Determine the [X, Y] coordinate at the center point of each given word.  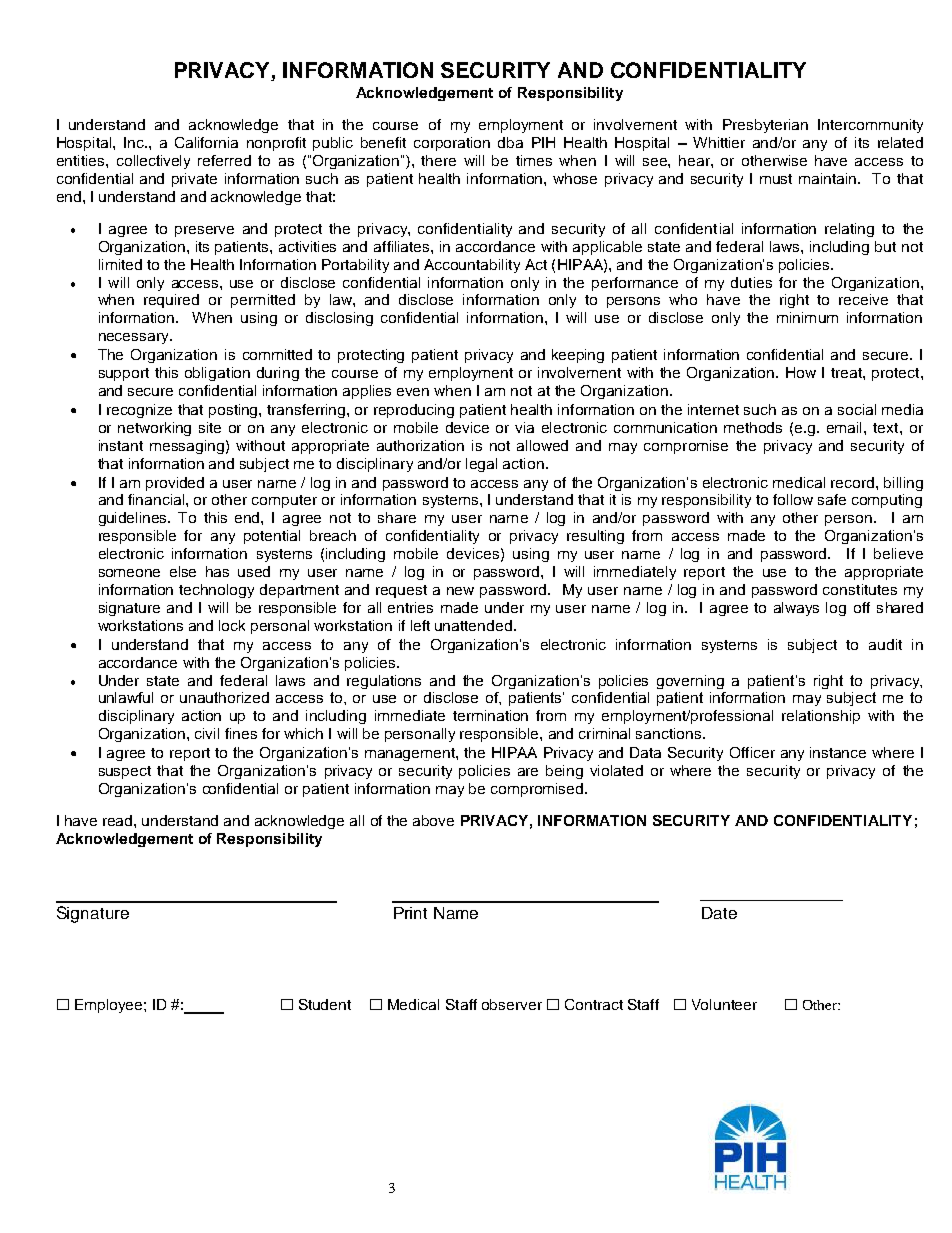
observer [512, 1004]
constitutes [860, 589]
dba [510, 142]
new [460, 591]
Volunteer [724, 1004]
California [206, 142]
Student [325, 1004]
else [183, 571]
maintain [829, 178]
